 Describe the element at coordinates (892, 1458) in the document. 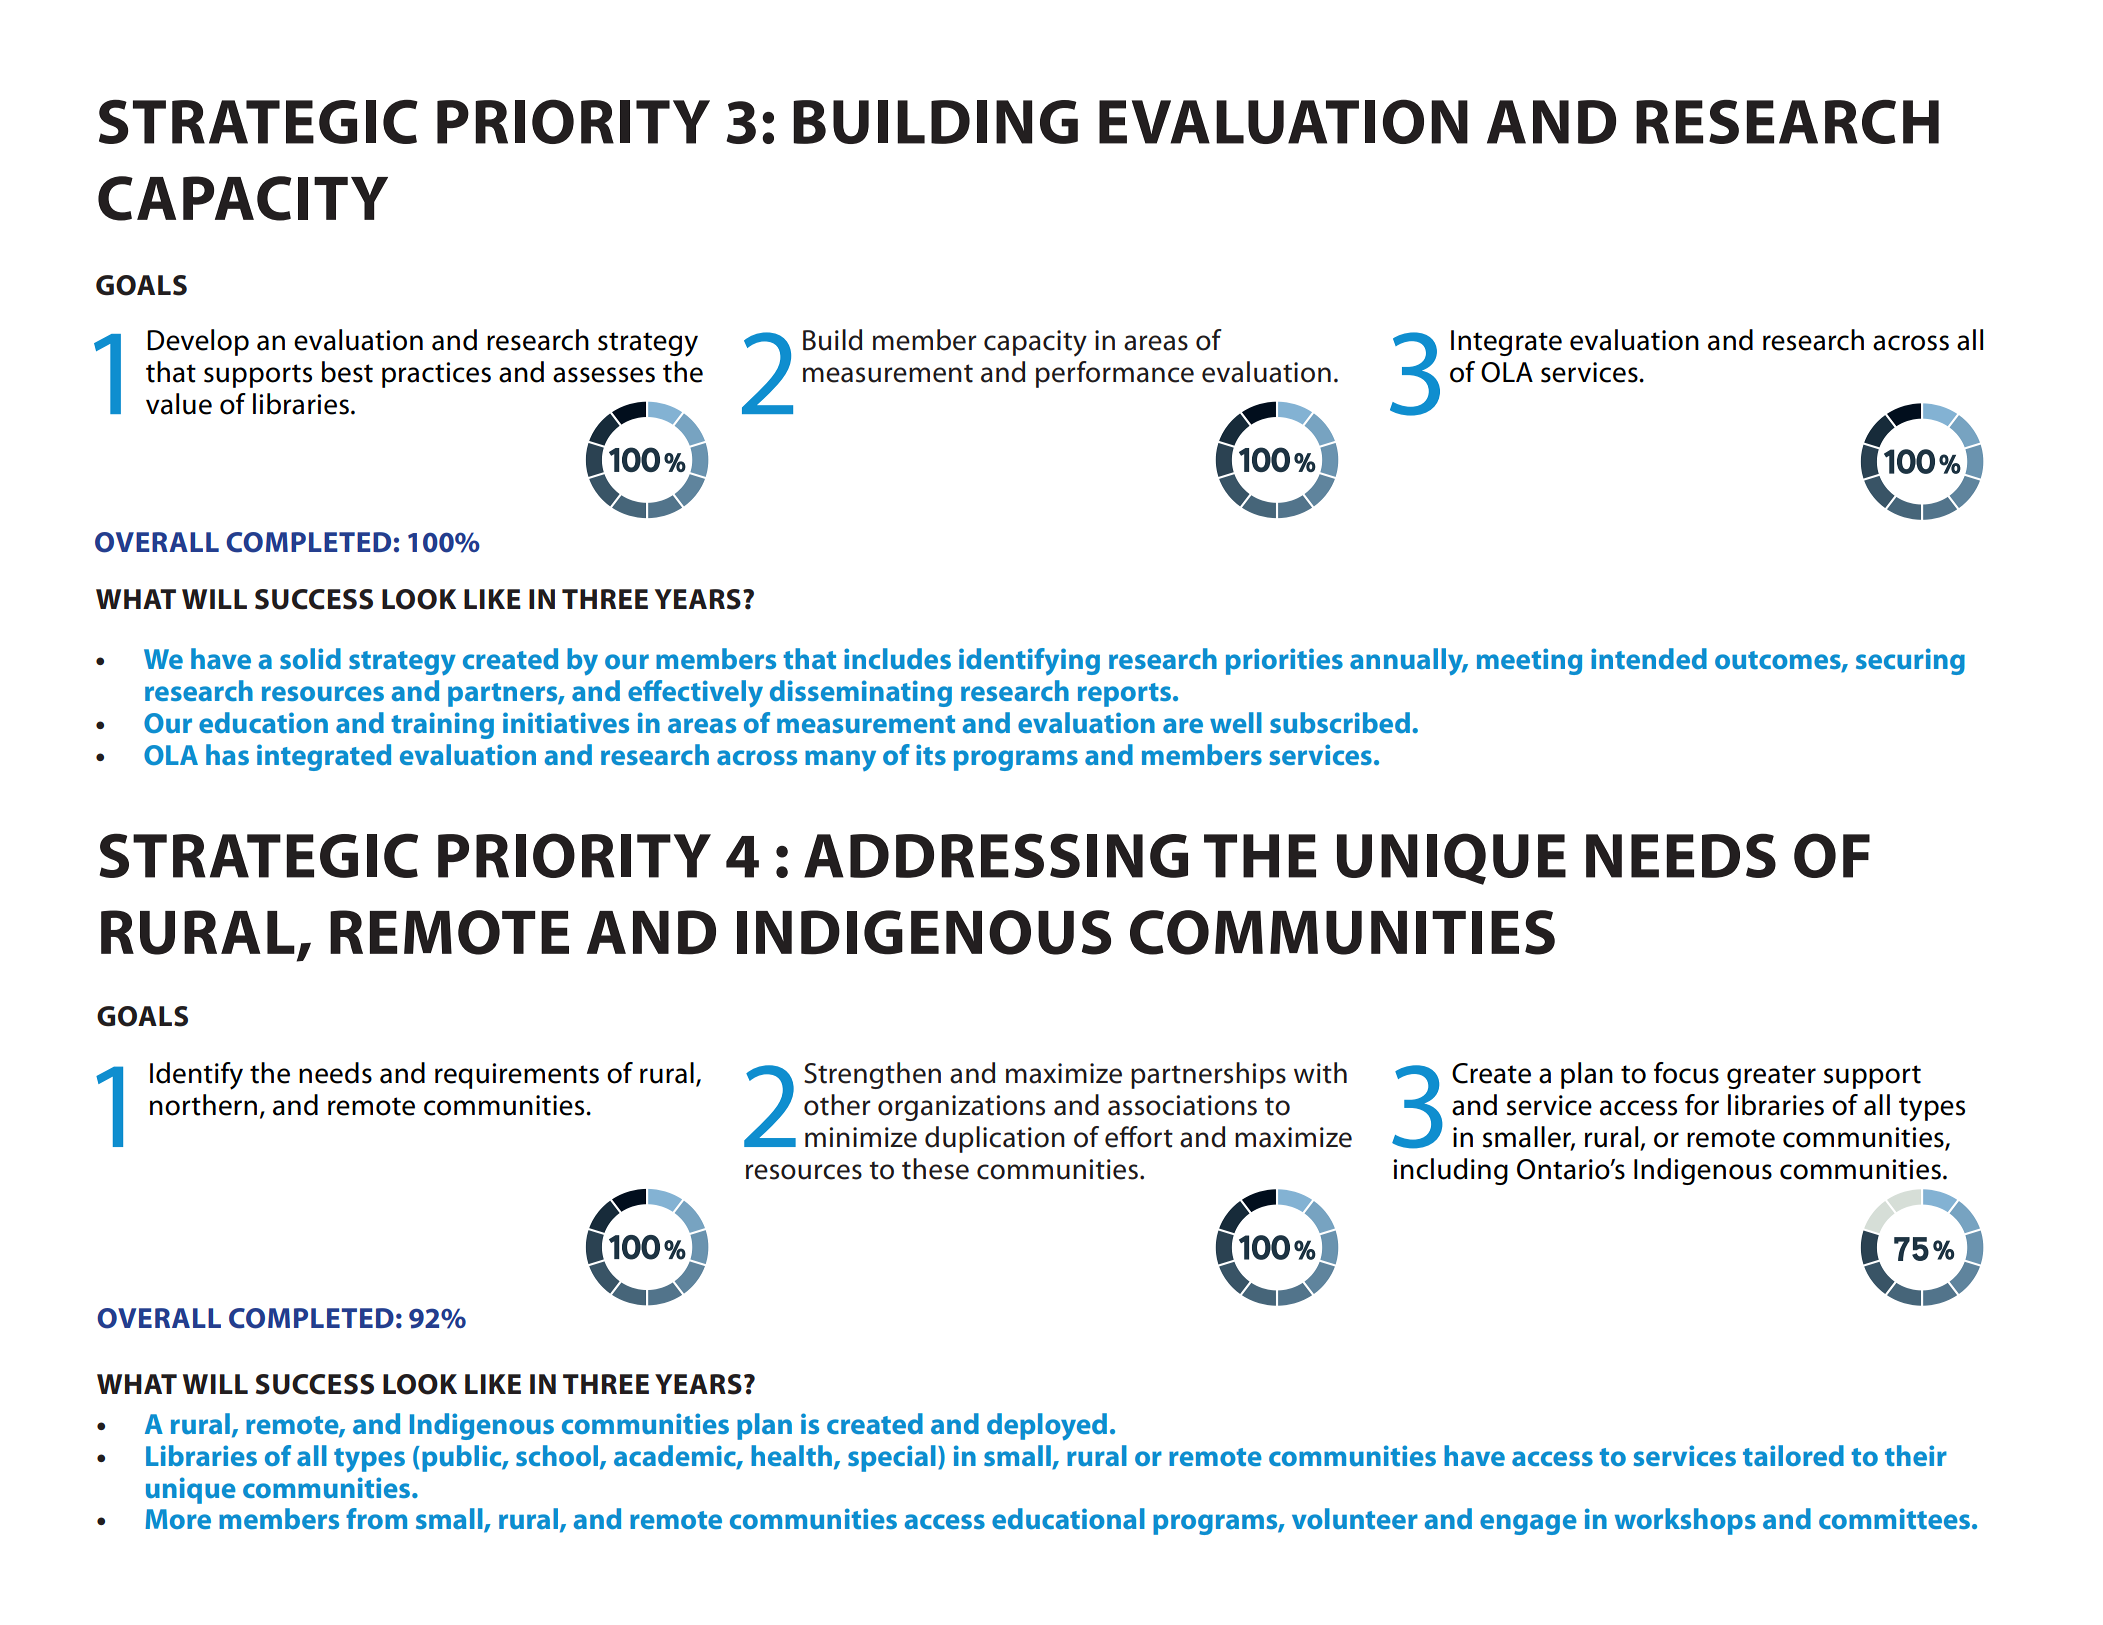

I see `special` at that location.
